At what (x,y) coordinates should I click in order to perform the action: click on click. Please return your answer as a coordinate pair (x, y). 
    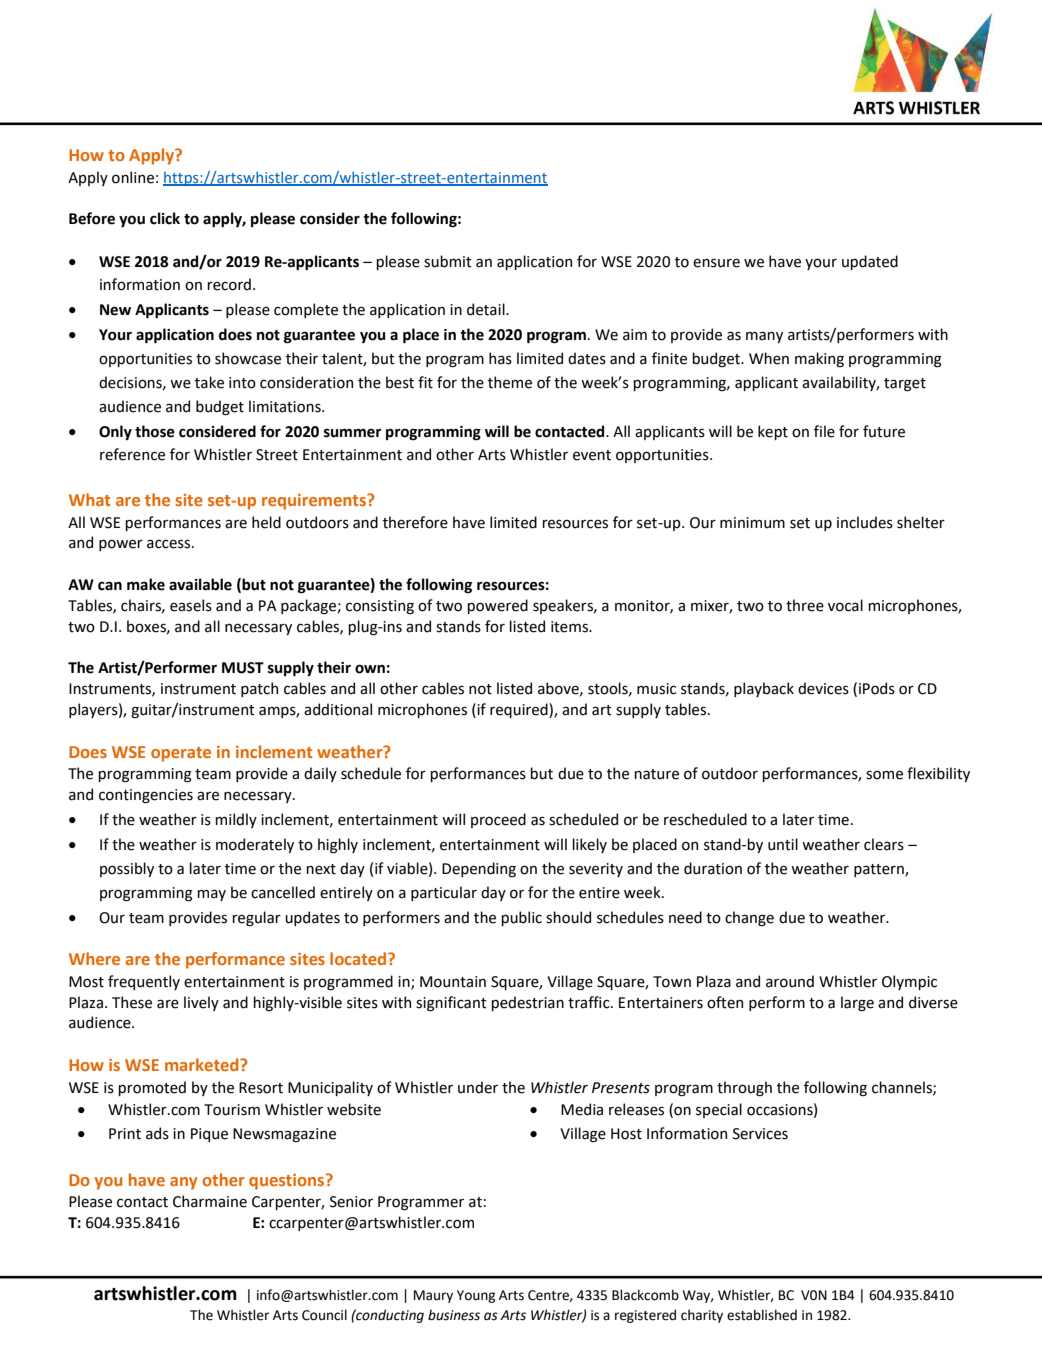
    Looking at the image, I should click on (165, 218).
